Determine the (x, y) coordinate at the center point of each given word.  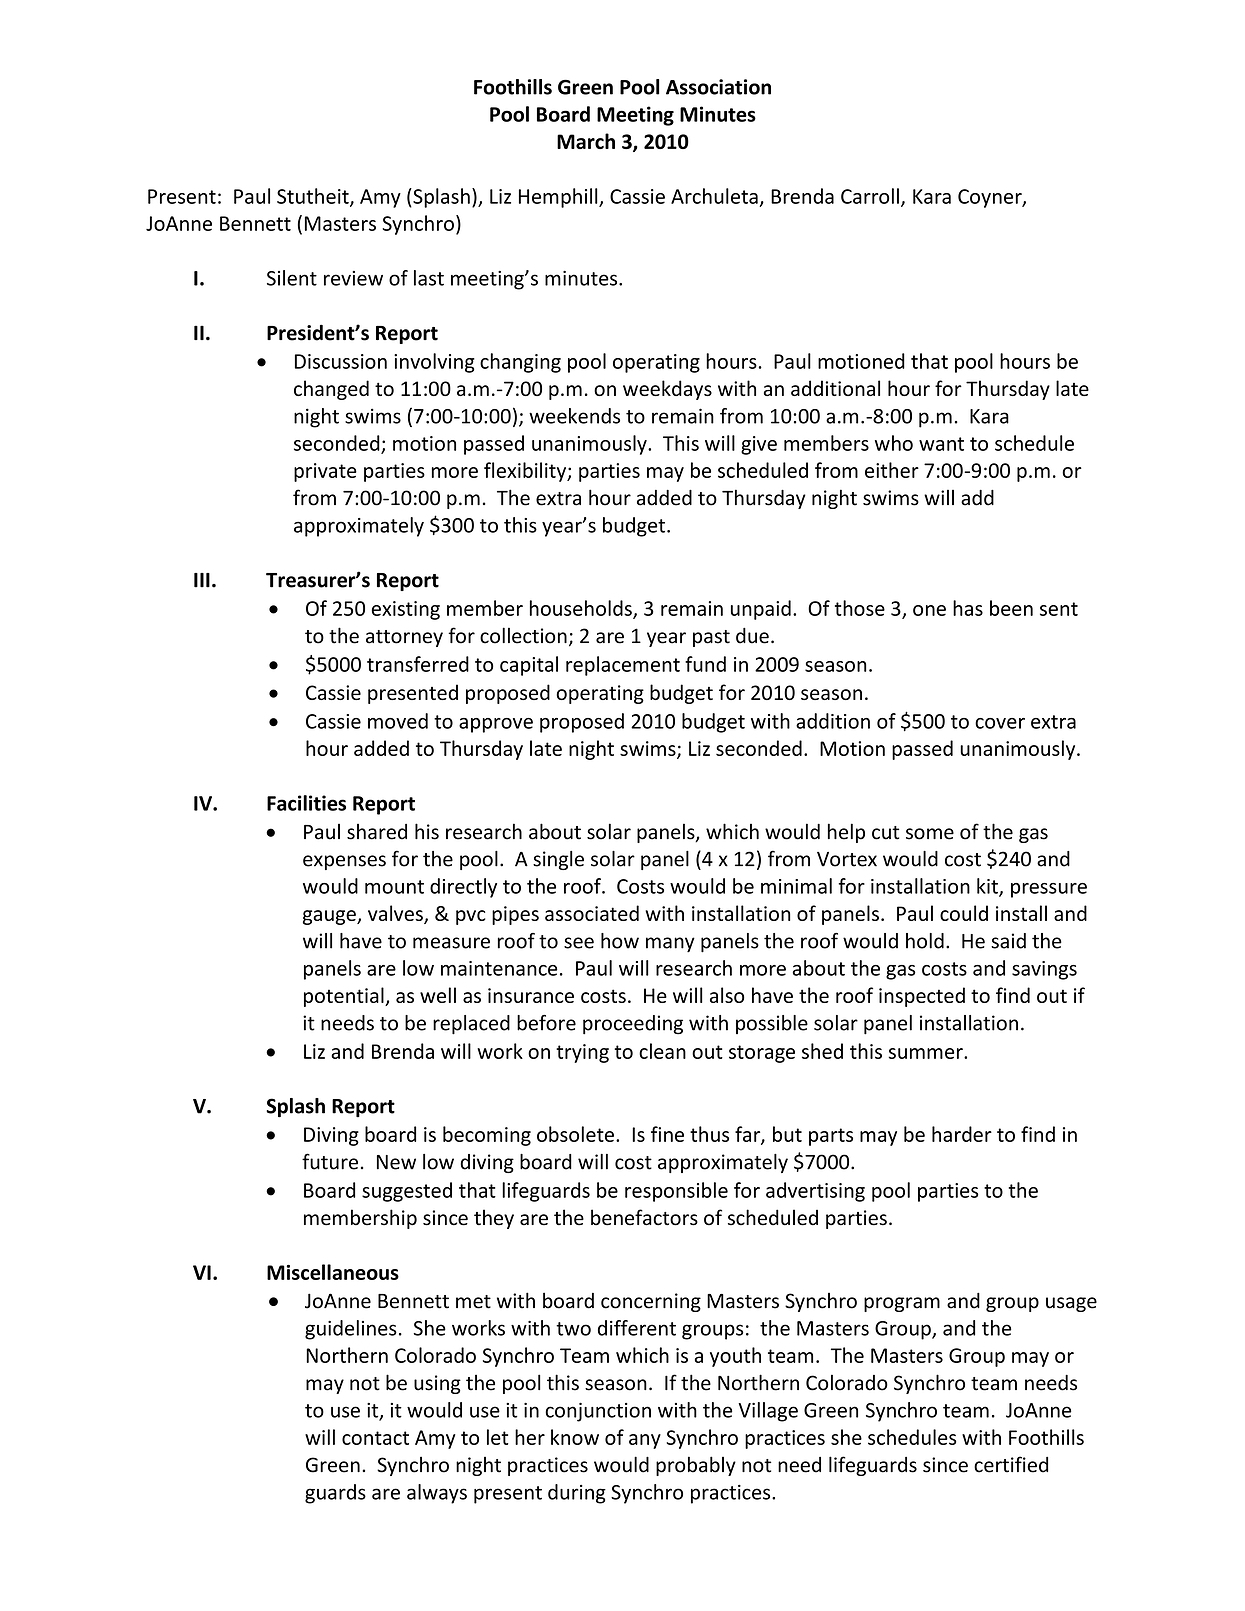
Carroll (870, 196)
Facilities (306, 803)
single (558, 860)
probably (696, 1466)
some (930, 834)
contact (375, 1438)
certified (1011, 1464)
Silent (292, 278)
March (586, 141)
